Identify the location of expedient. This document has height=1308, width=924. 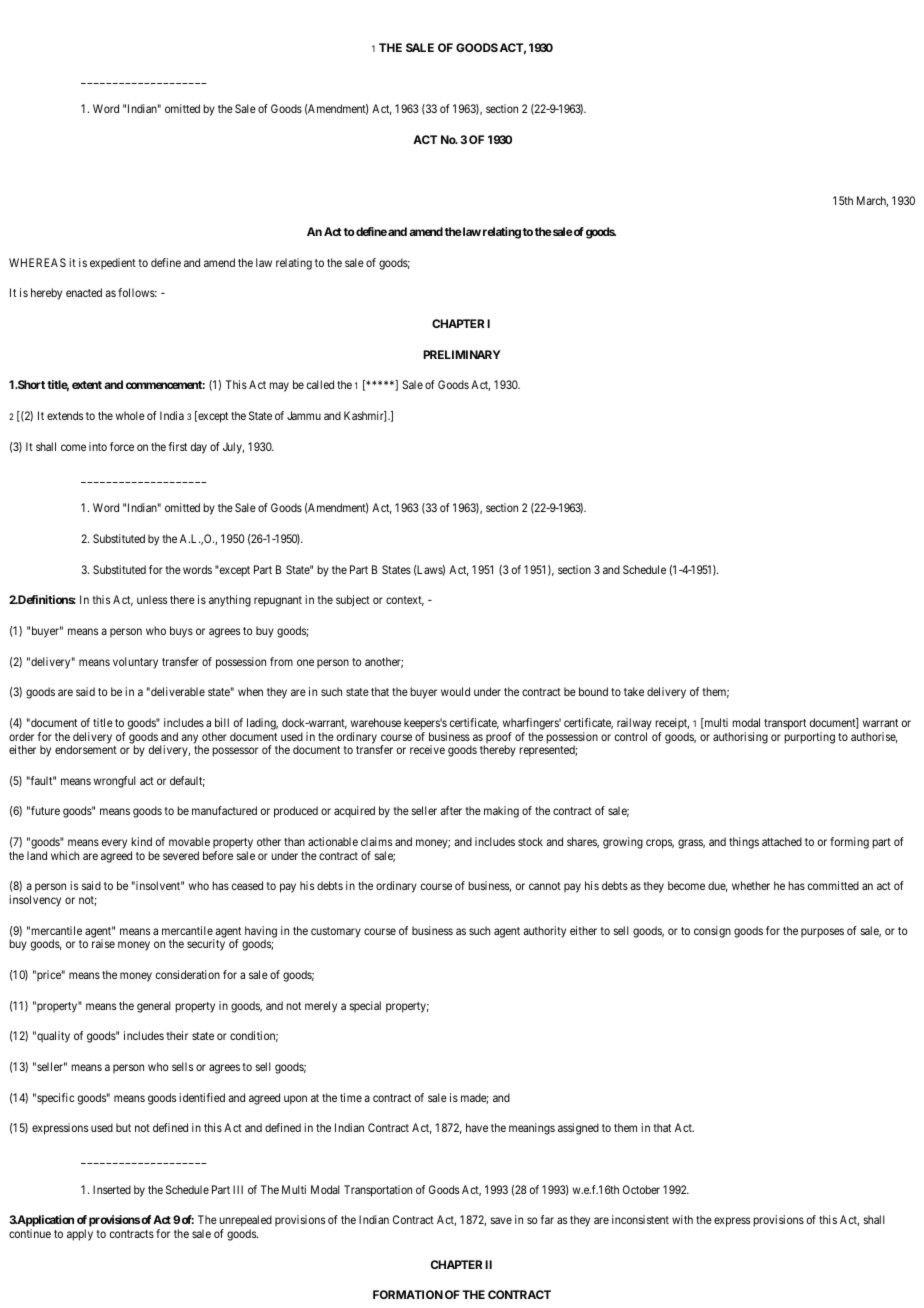
(113, 263).
